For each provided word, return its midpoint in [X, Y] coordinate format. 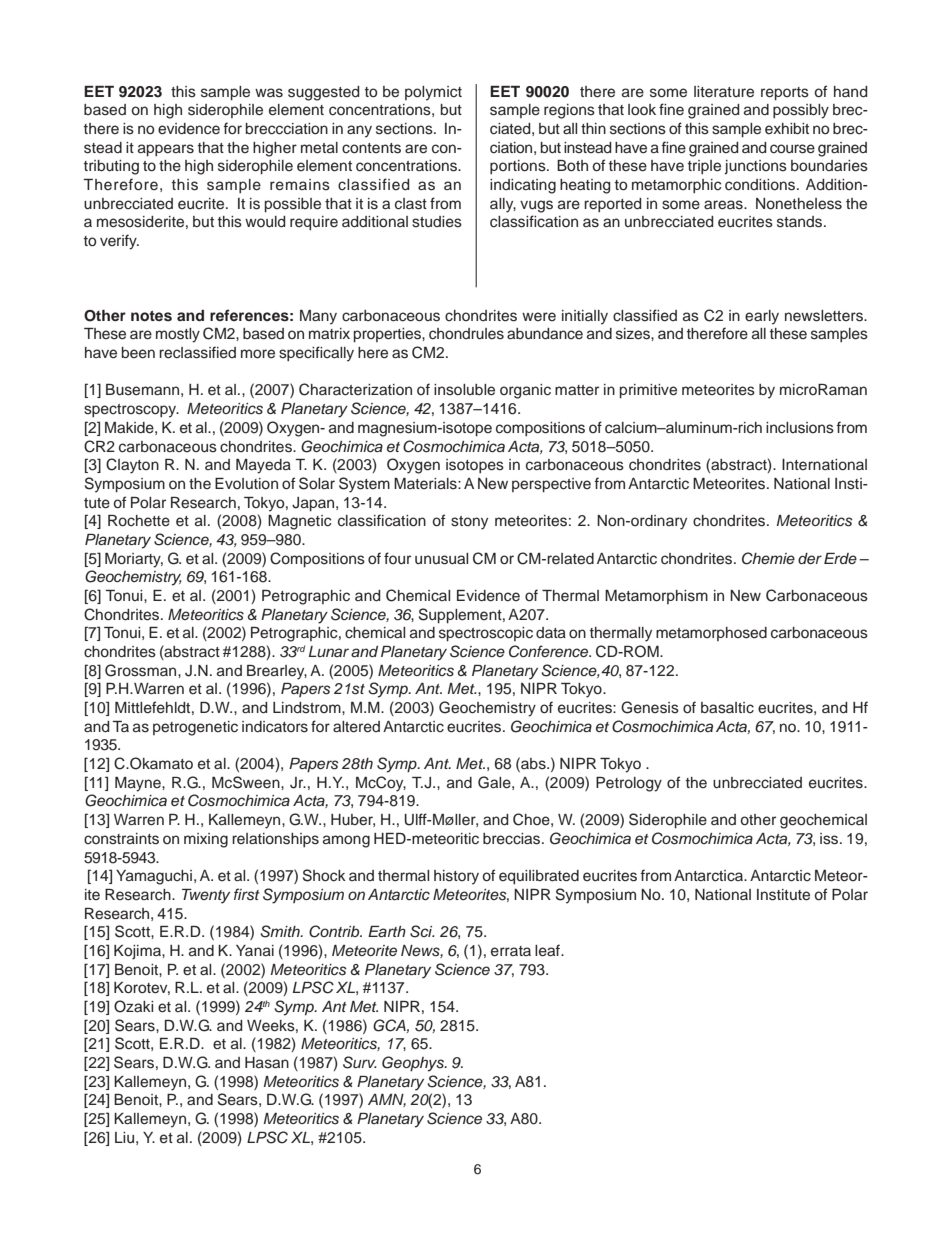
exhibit [787, 128]
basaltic [727, 708]
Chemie [768, 558]
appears [166, 150]
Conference [550, 651]
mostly [178, 335]
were [539, 316]
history [456, 877]
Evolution [246, 483]
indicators [275, 727]
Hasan [267, 1063]
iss [830, 839]
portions [519, 167]
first [247, 894]
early [762, 317]
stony [469, 523]
